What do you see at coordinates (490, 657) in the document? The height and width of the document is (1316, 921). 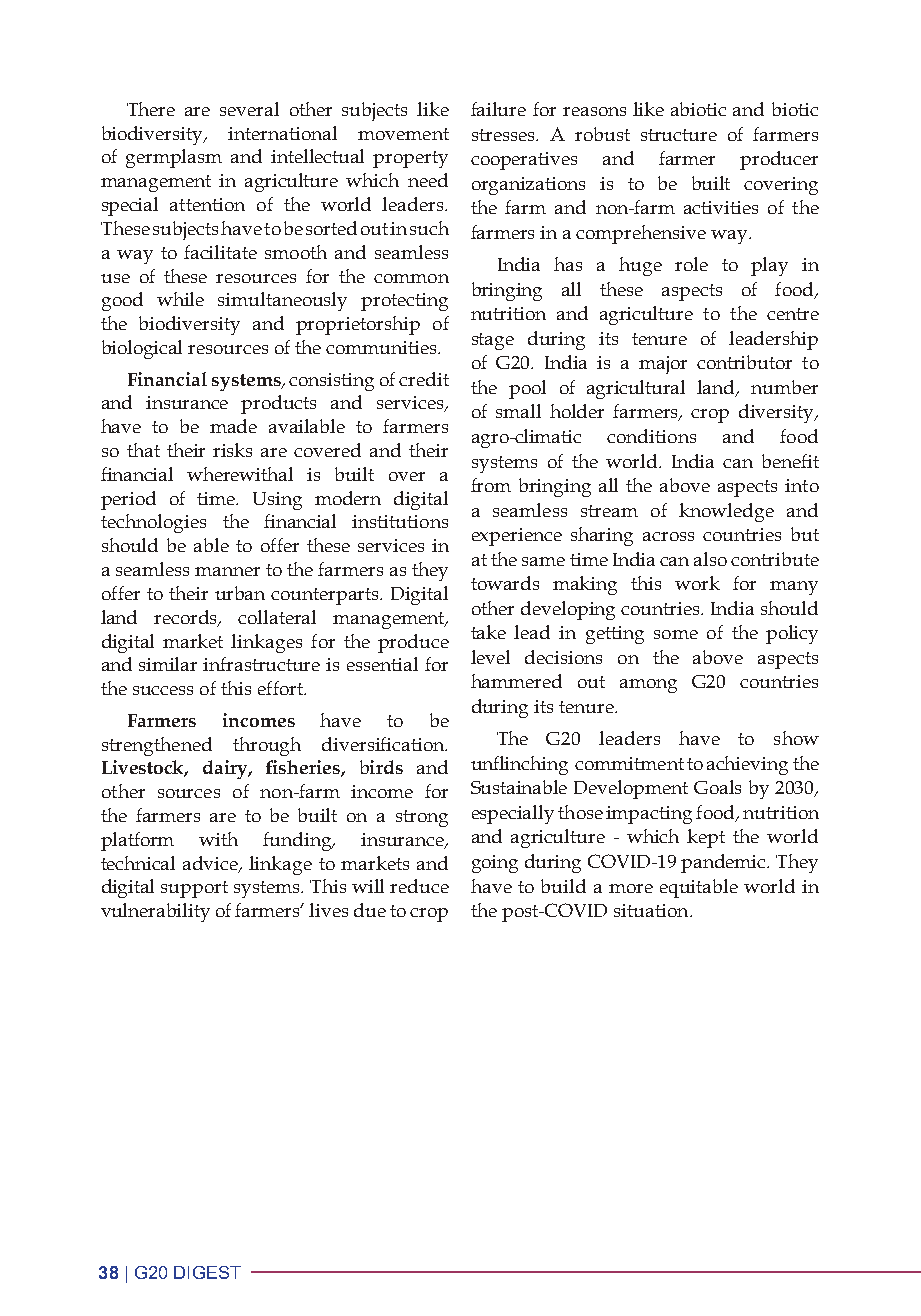 I see `level` at bounding box center [490, 657].
